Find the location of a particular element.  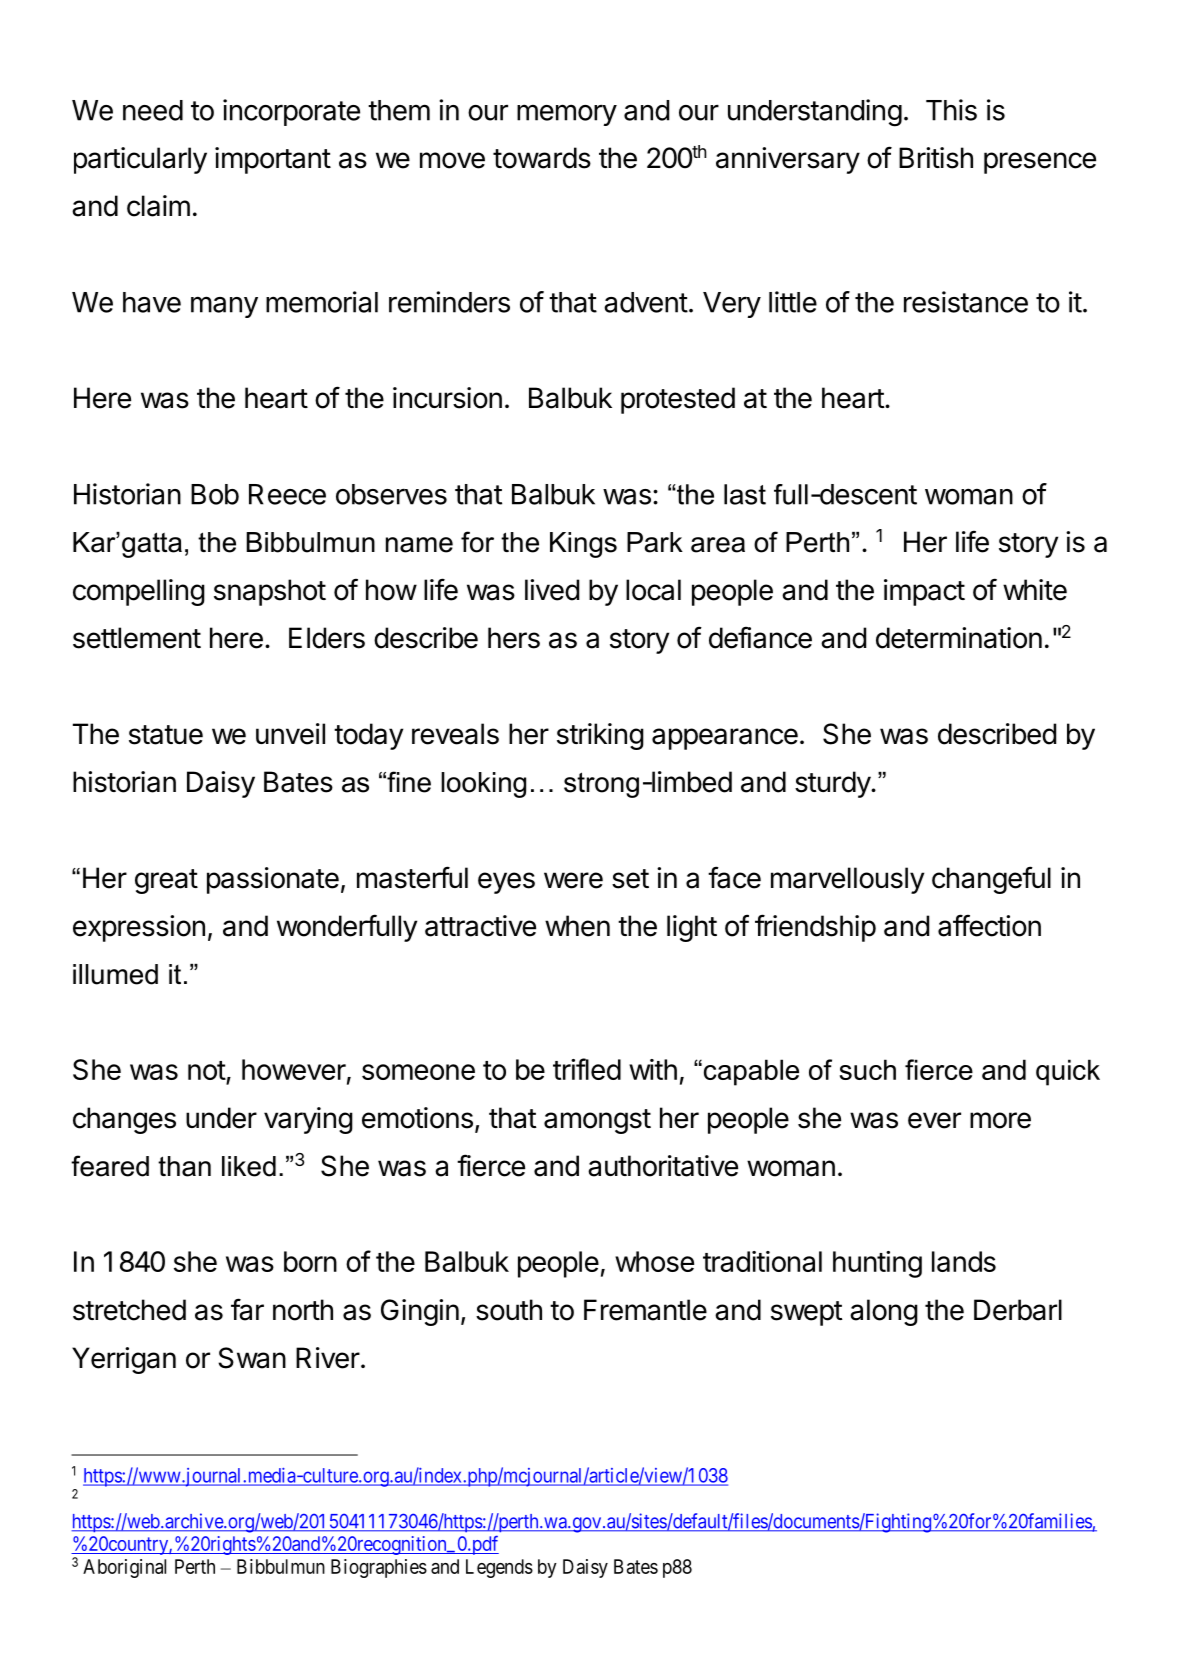

than is located at coordinates (184, 1166).
